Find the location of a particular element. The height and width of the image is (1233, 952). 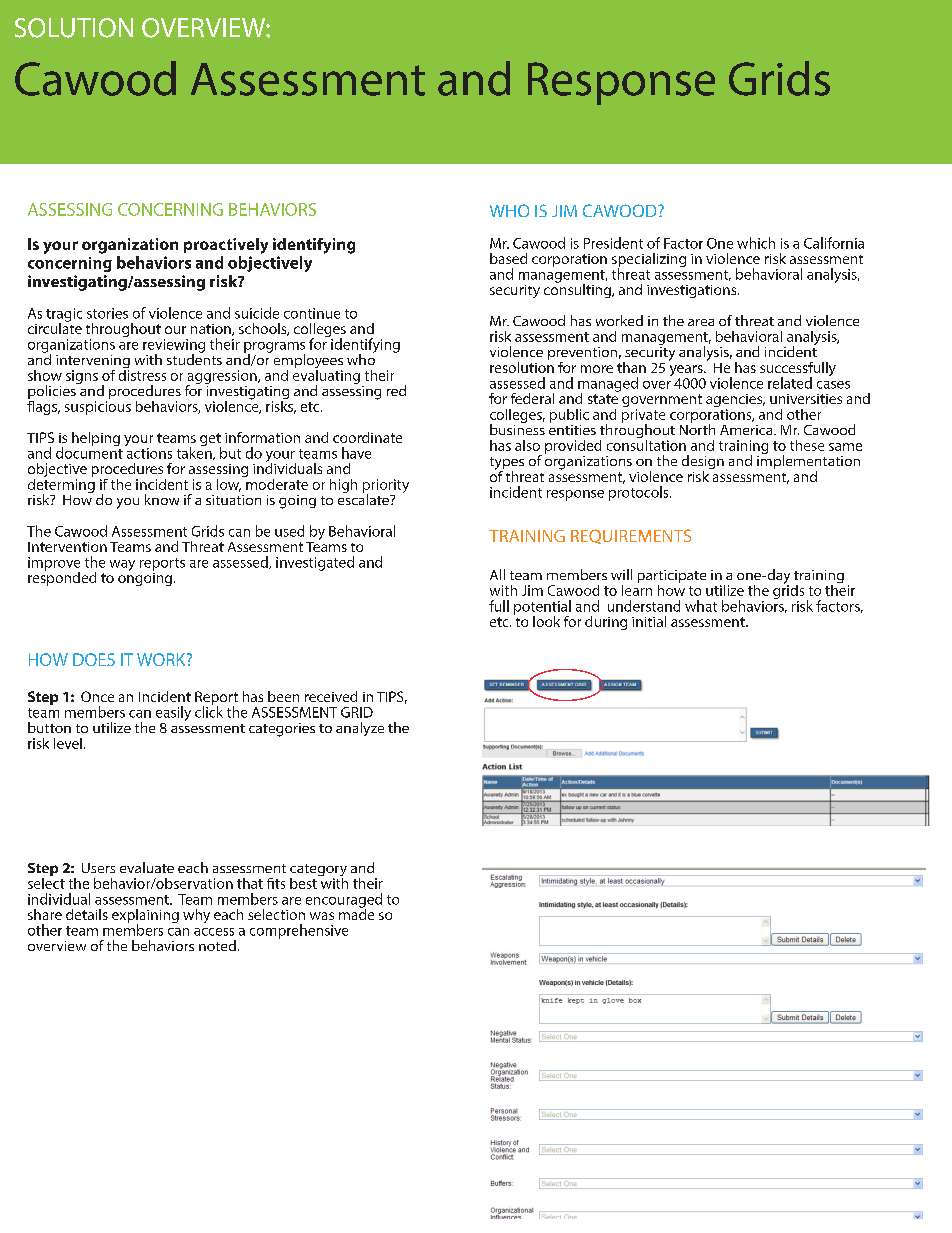

proactively is located at coordinates (226, 246).
